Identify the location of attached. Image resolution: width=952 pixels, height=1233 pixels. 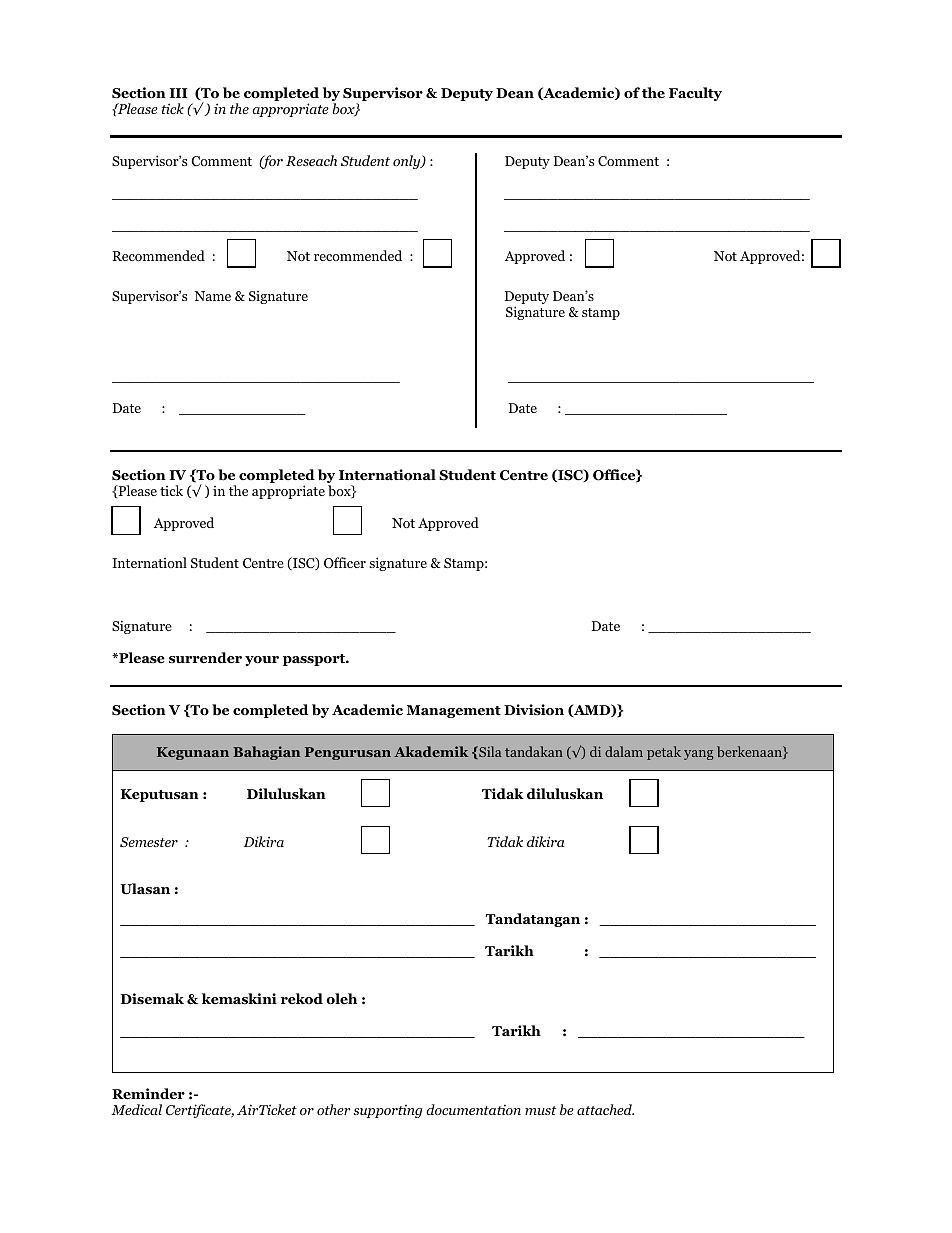
(605, 1109).
